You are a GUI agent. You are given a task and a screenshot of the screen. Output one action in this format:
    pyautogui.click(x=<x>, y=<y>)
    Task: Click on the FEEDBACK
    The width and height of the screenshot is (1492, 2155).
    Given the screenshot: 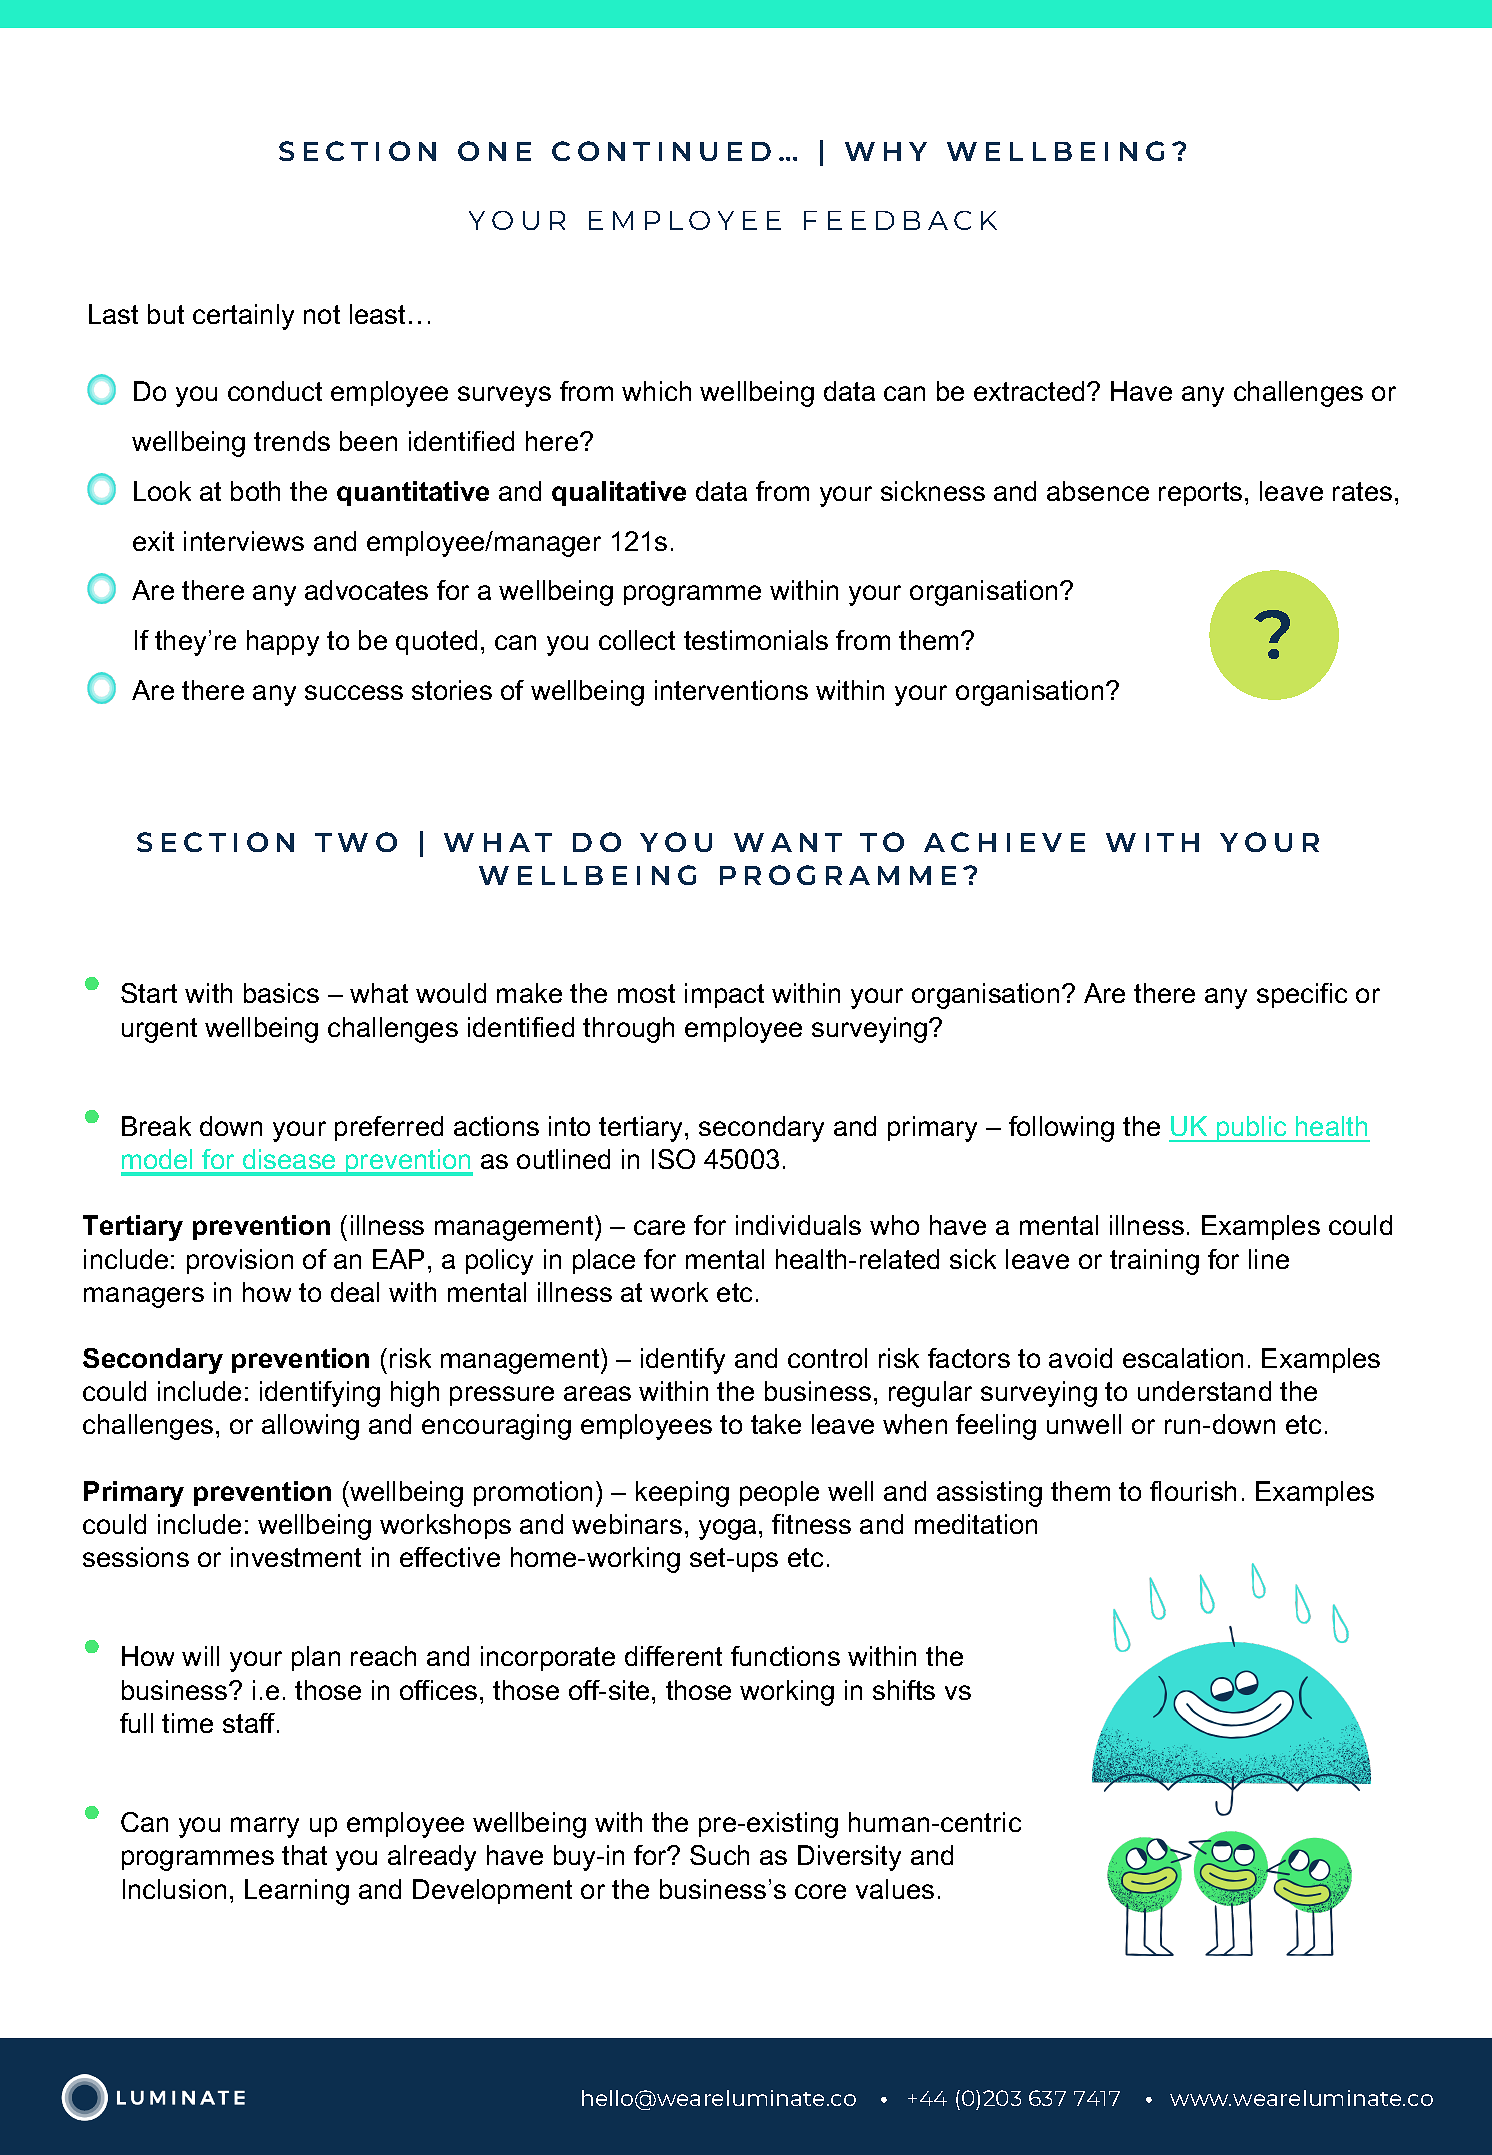 What is the action you would take?
    pyautogui.click(x=900, y=220)
